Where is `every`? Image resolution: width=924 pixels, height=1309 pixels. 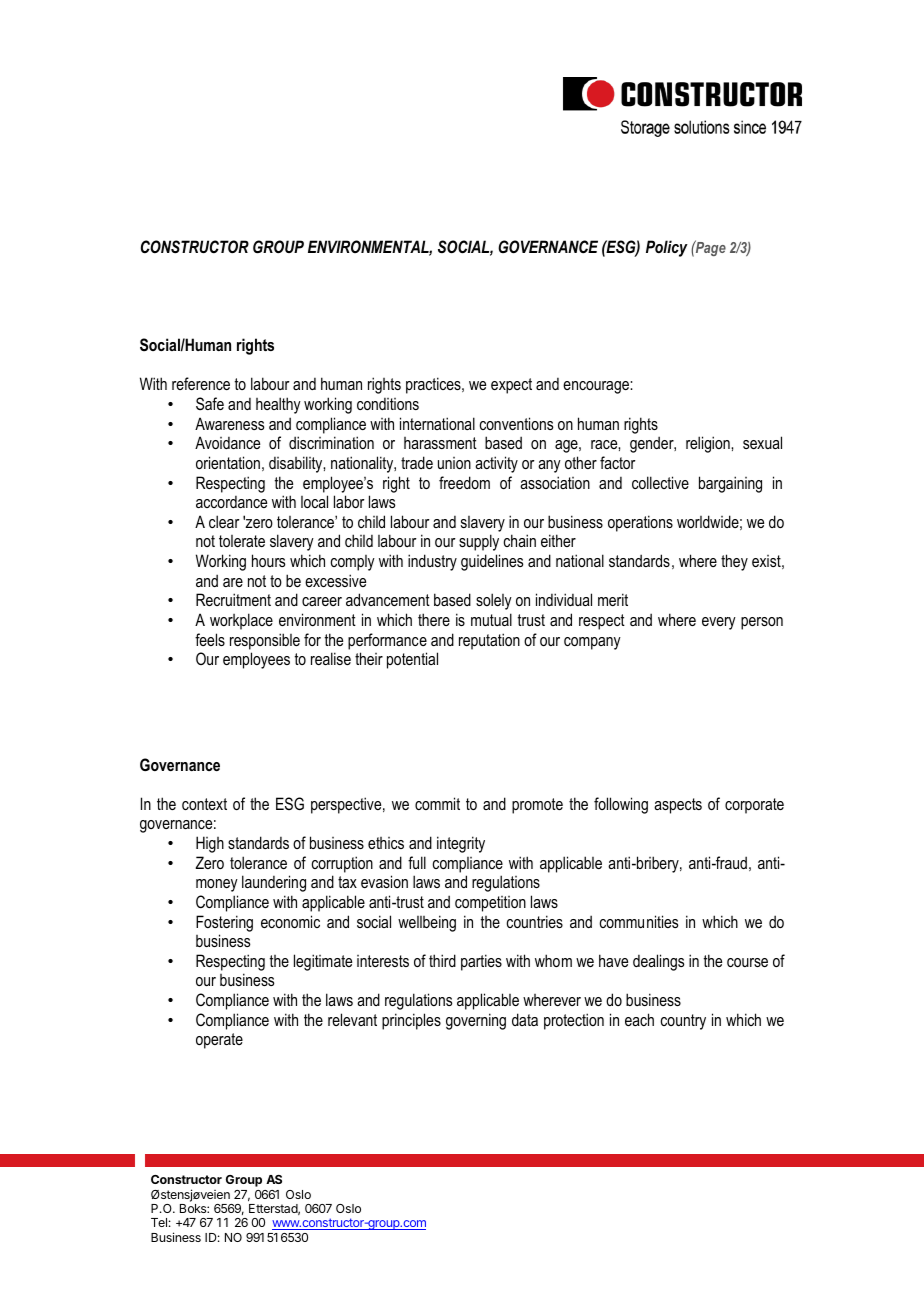
every is located at coordinates (719, 623).
